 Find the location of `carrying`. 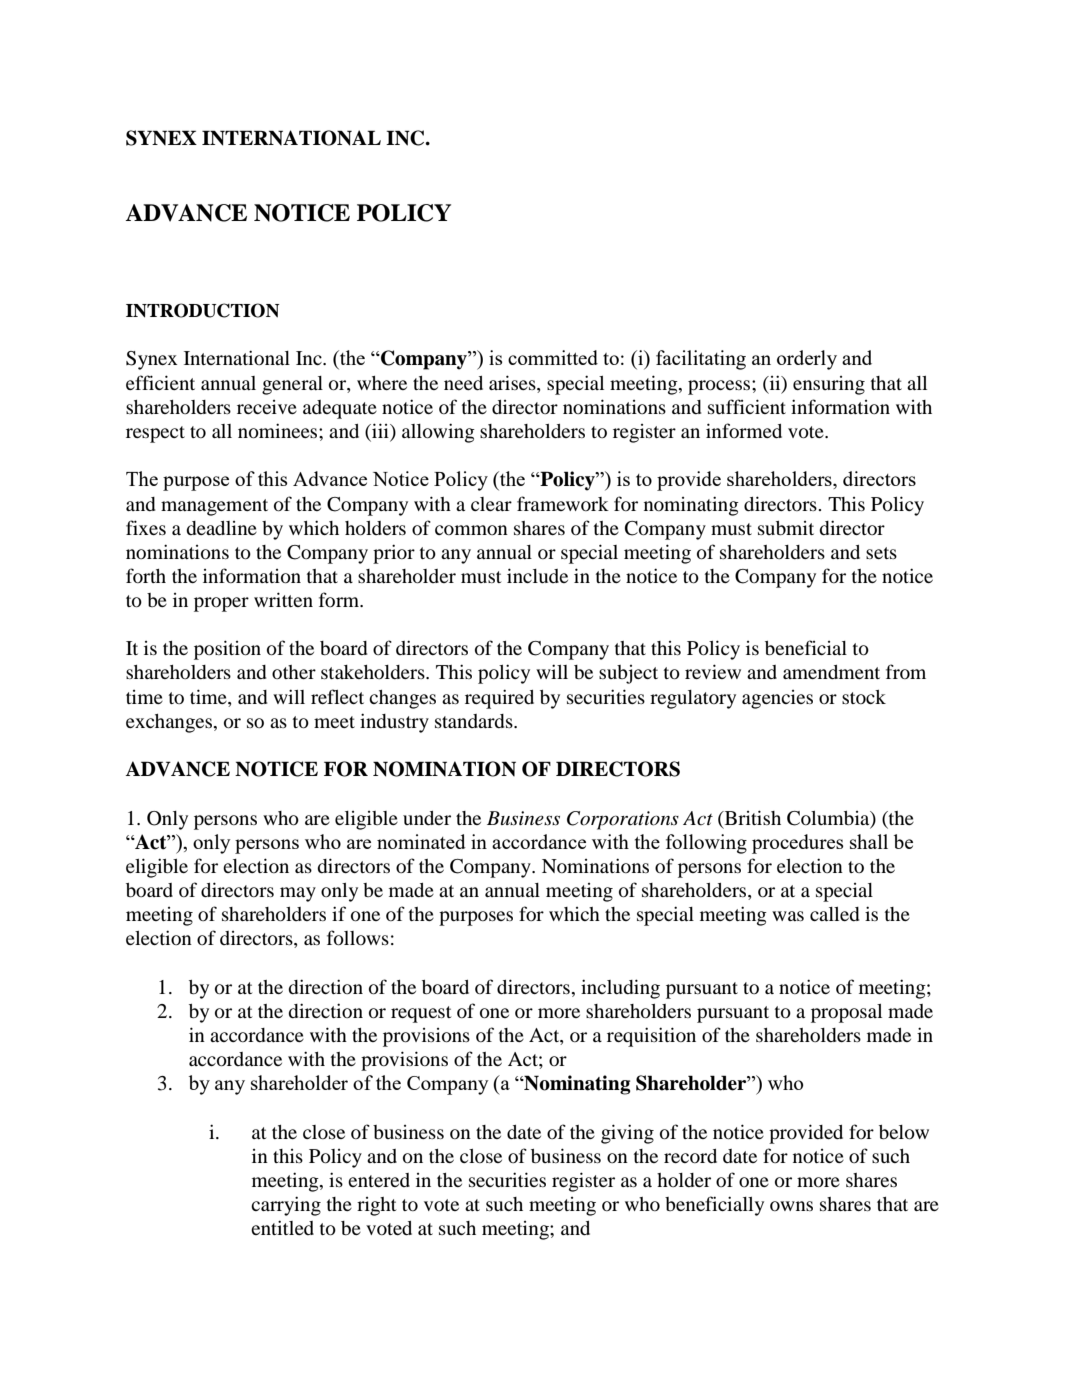

carrying is located at coordinates (286, 1206).
